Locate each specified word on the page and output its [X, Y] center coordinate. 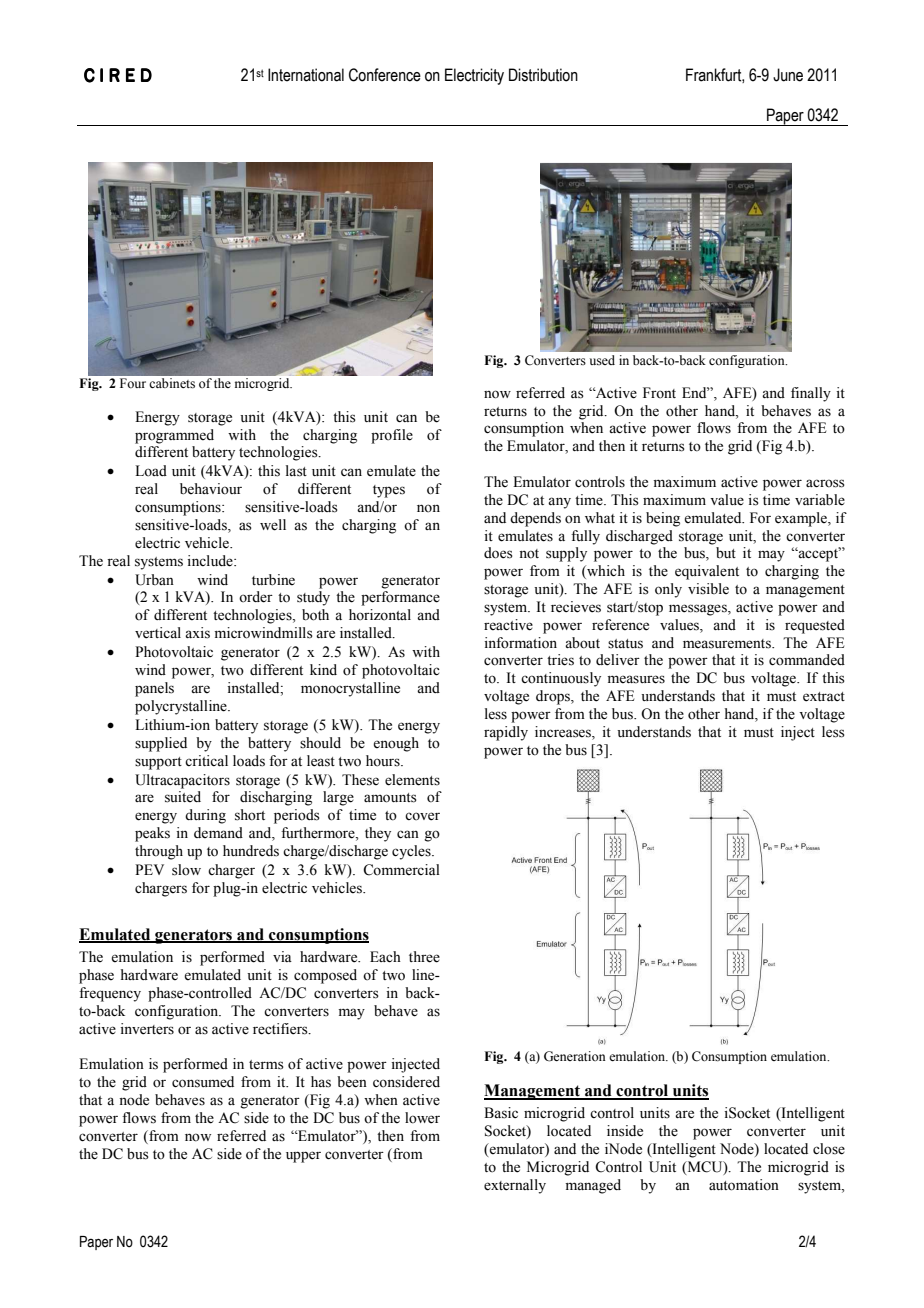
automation [744, 1185]
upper [303, 1157]
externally [515, 1186]
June [788, 75]
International [306, 75]
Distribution [543, 75]
